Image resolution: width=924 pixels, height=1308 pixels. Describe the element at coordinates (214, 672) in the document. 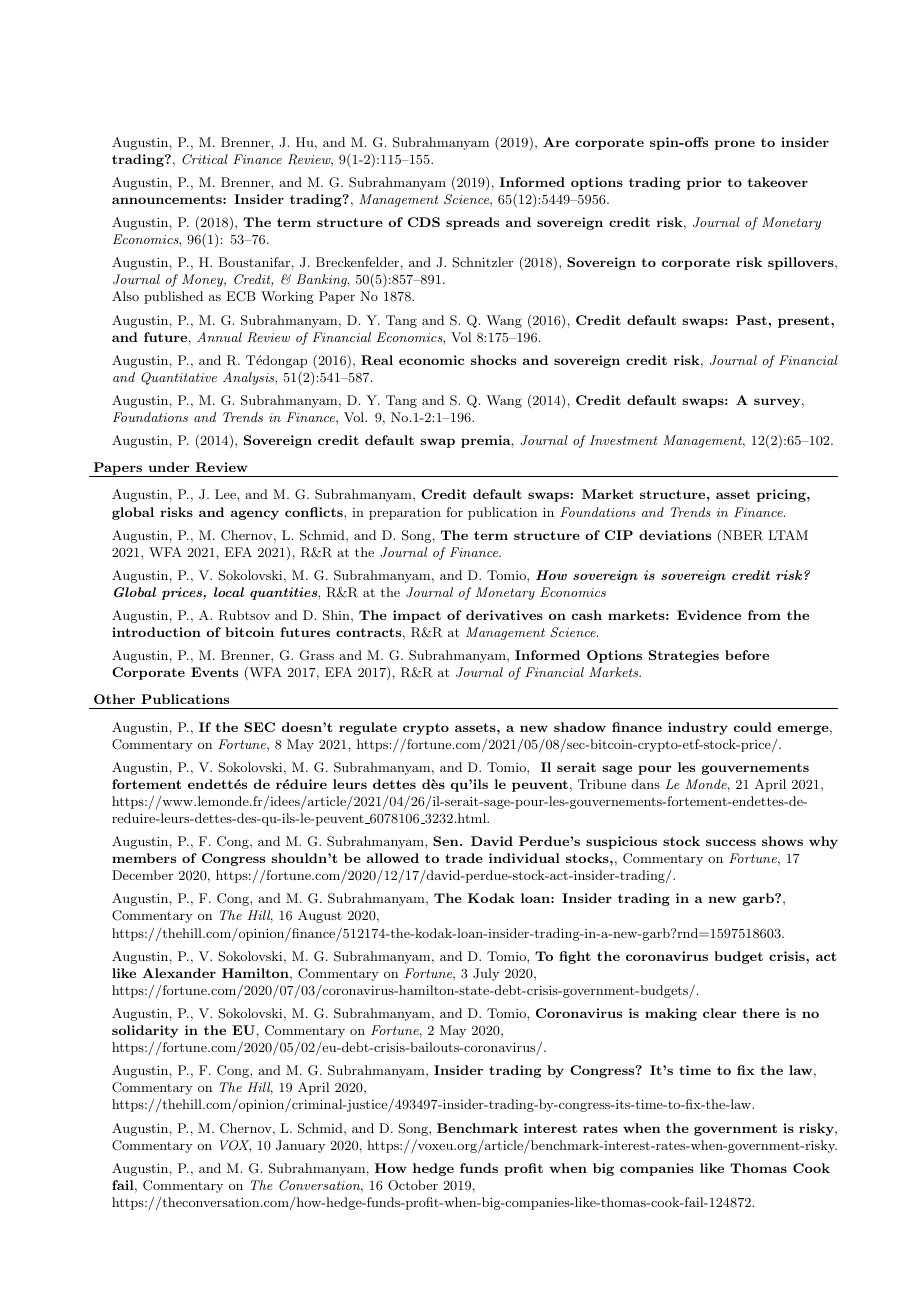

I see `Events` at that location.
